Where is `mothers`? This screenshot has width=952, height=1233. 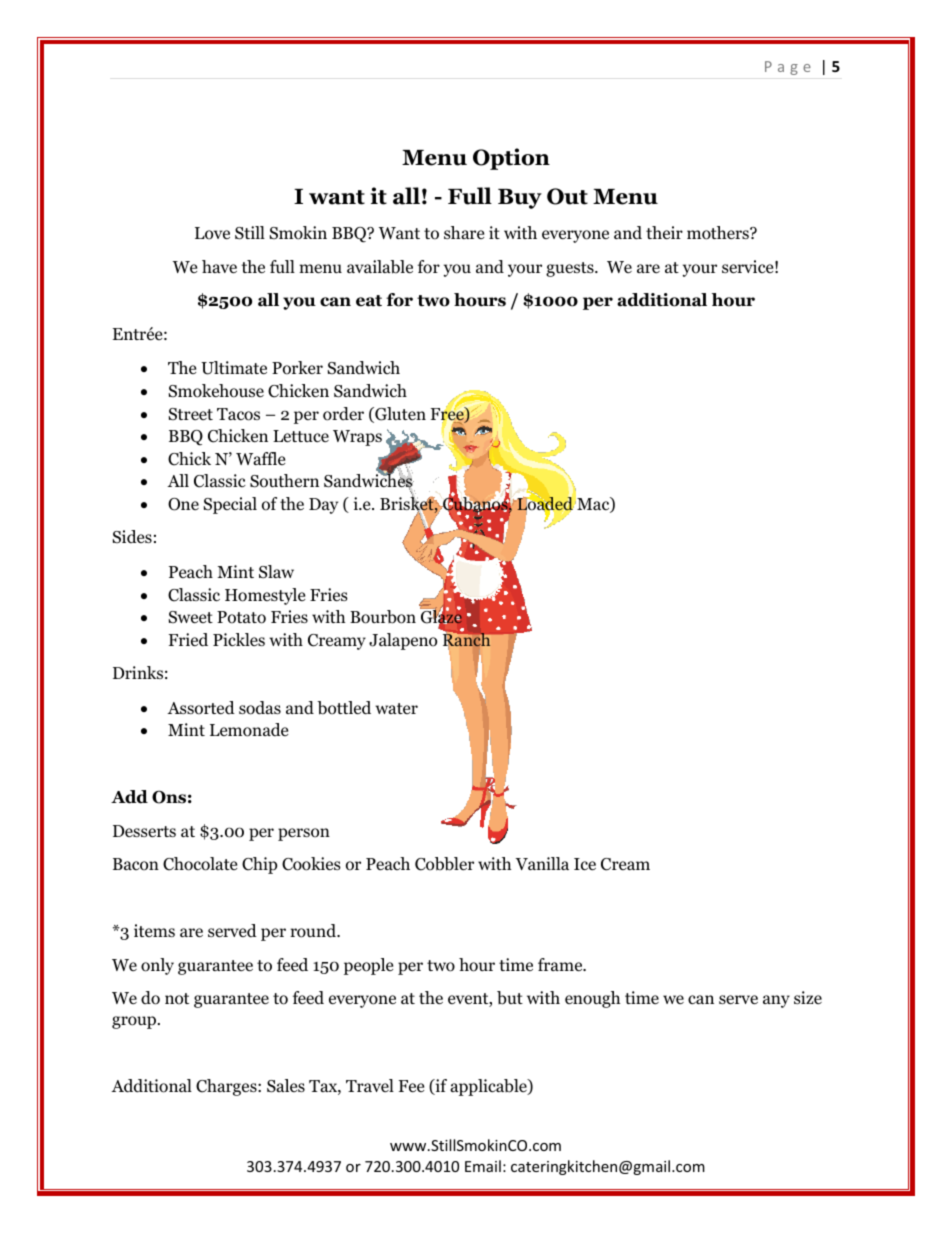 mothers is located at coordinates (719, 233).
